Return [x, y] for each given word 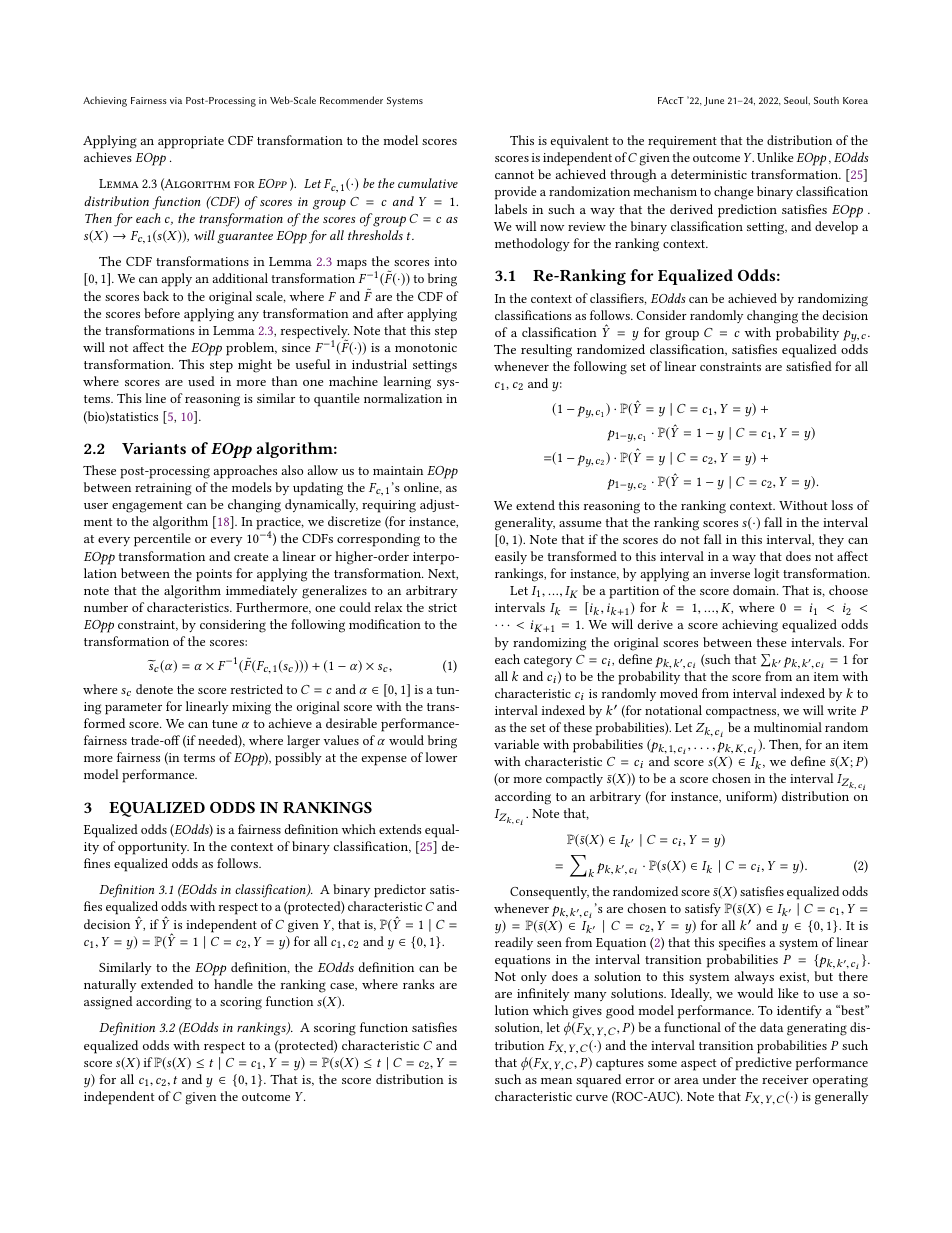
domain [755, 590]
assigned [108, 1003]
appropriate [191, 142]
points [214, 575]
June [714, 101]
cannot [514, 175]
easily [511, 557]
